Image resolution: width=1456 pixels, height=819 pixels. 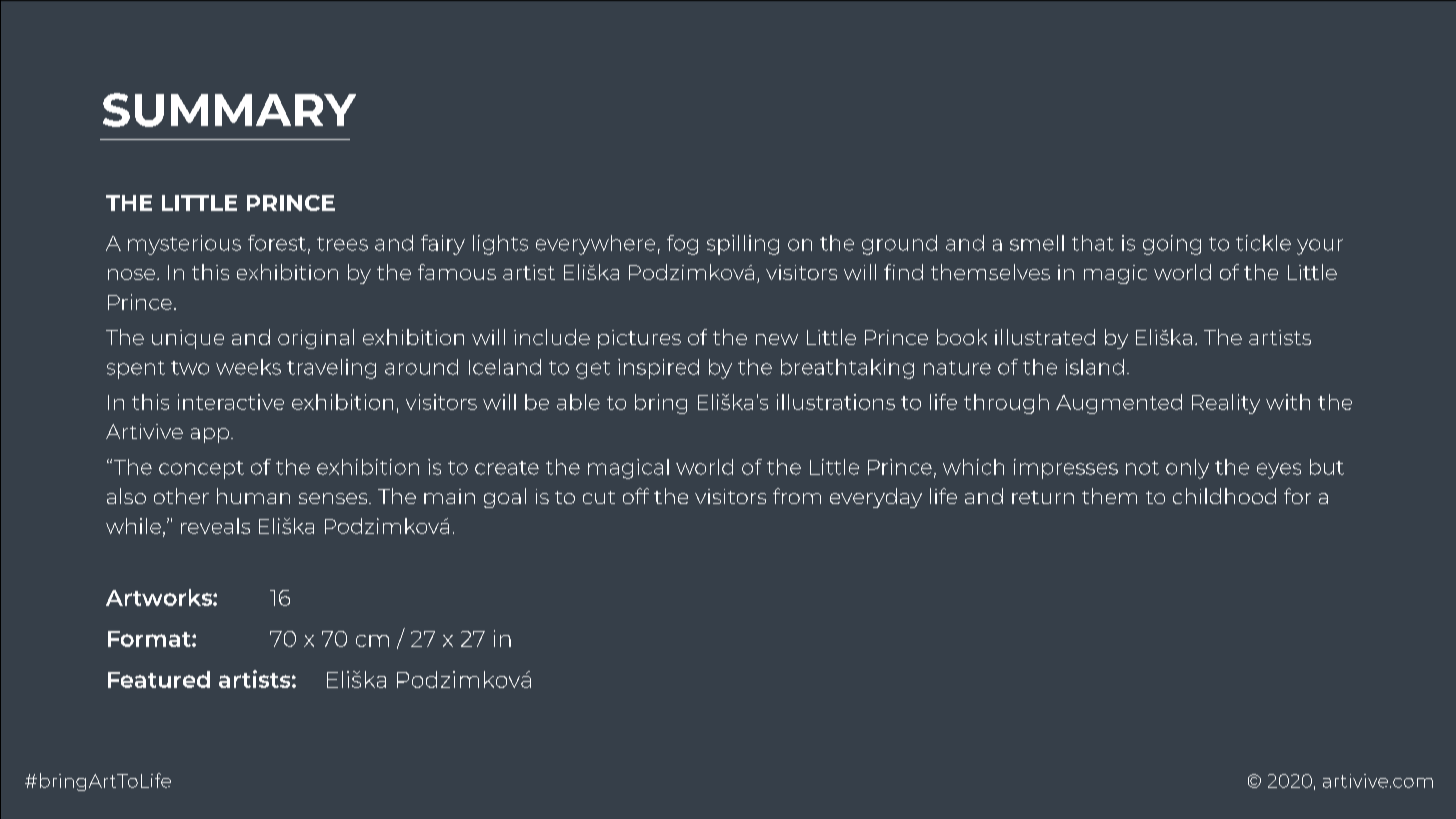 I want to click on original, so click(x=316, y=339).
